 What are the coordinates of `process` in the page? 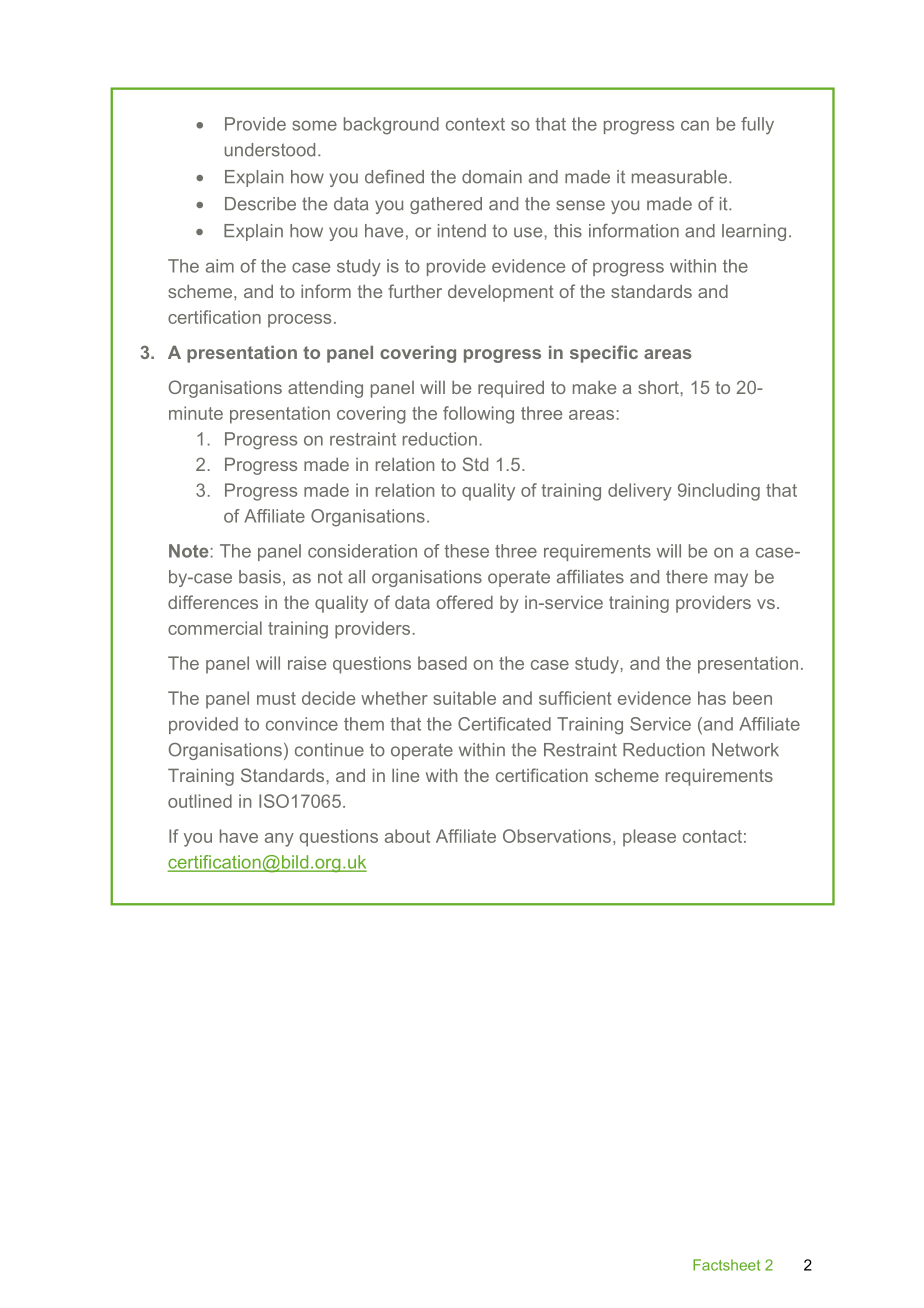 It's located at (299, 321).
